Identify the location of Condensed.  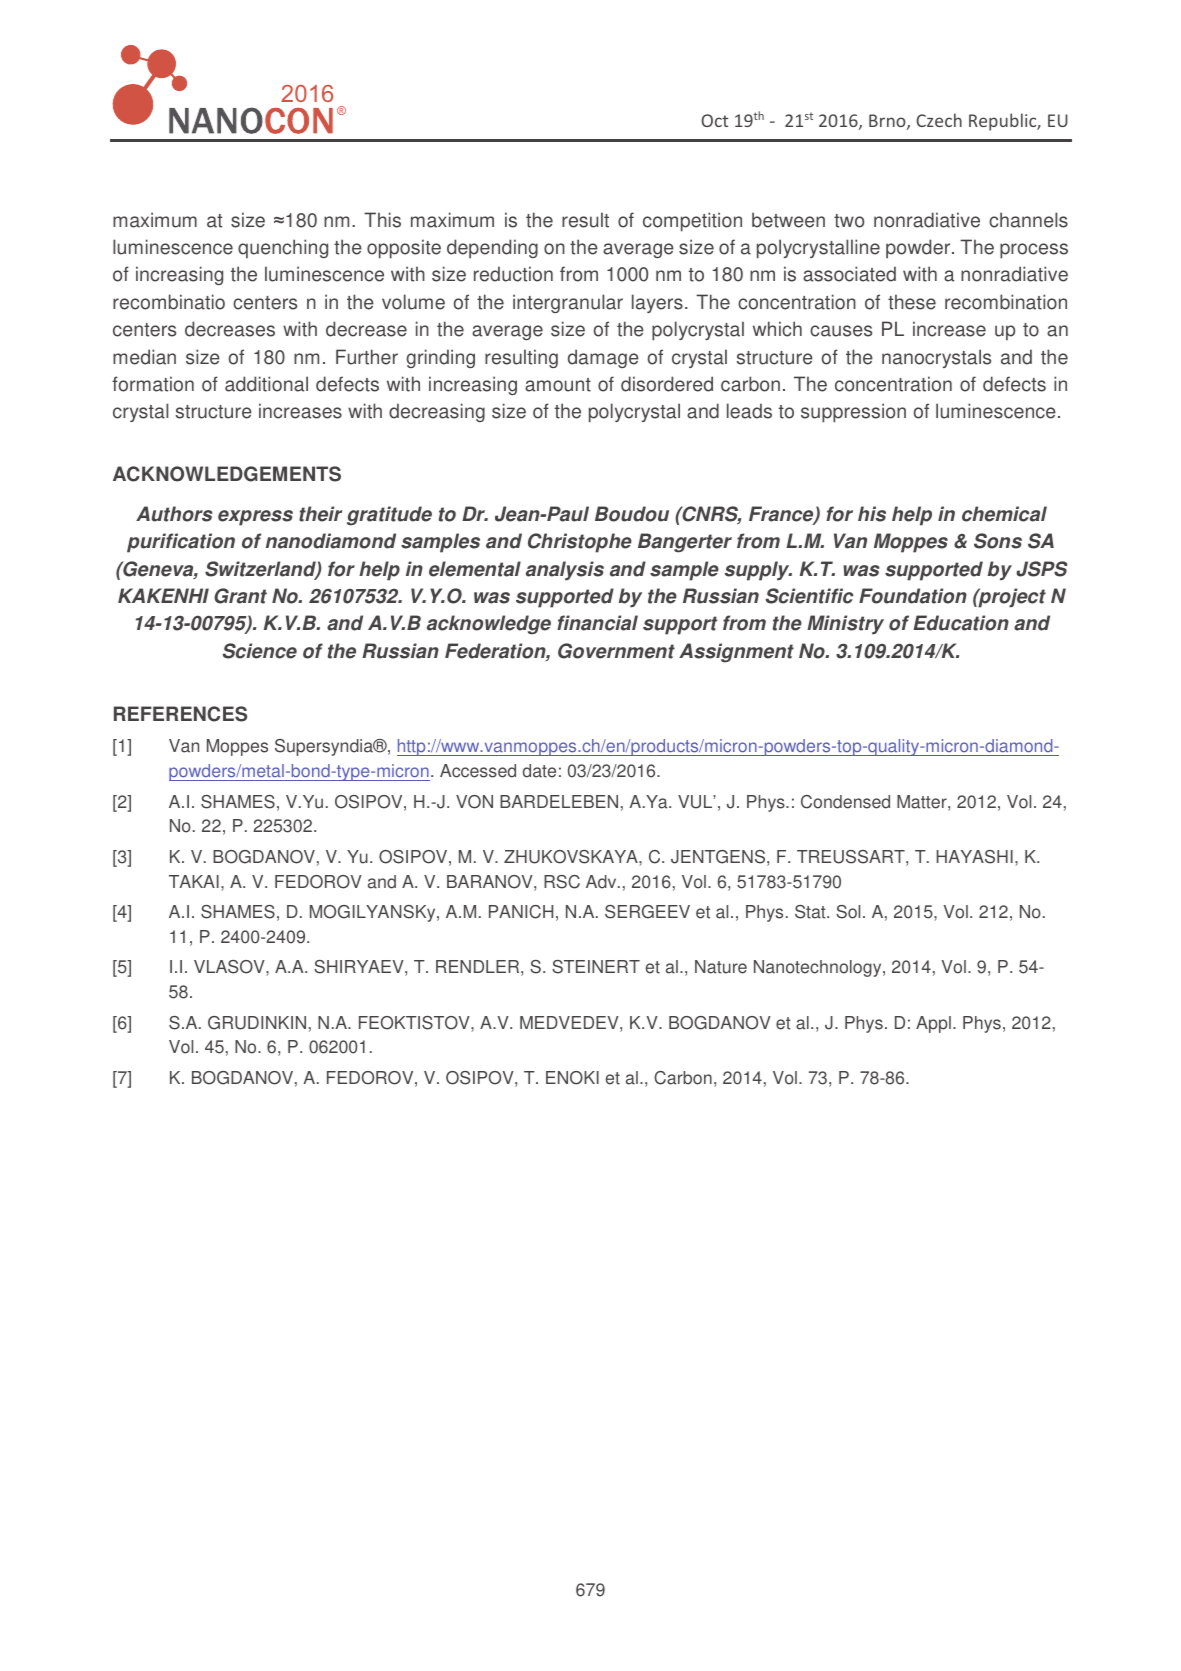
(845, 802).
